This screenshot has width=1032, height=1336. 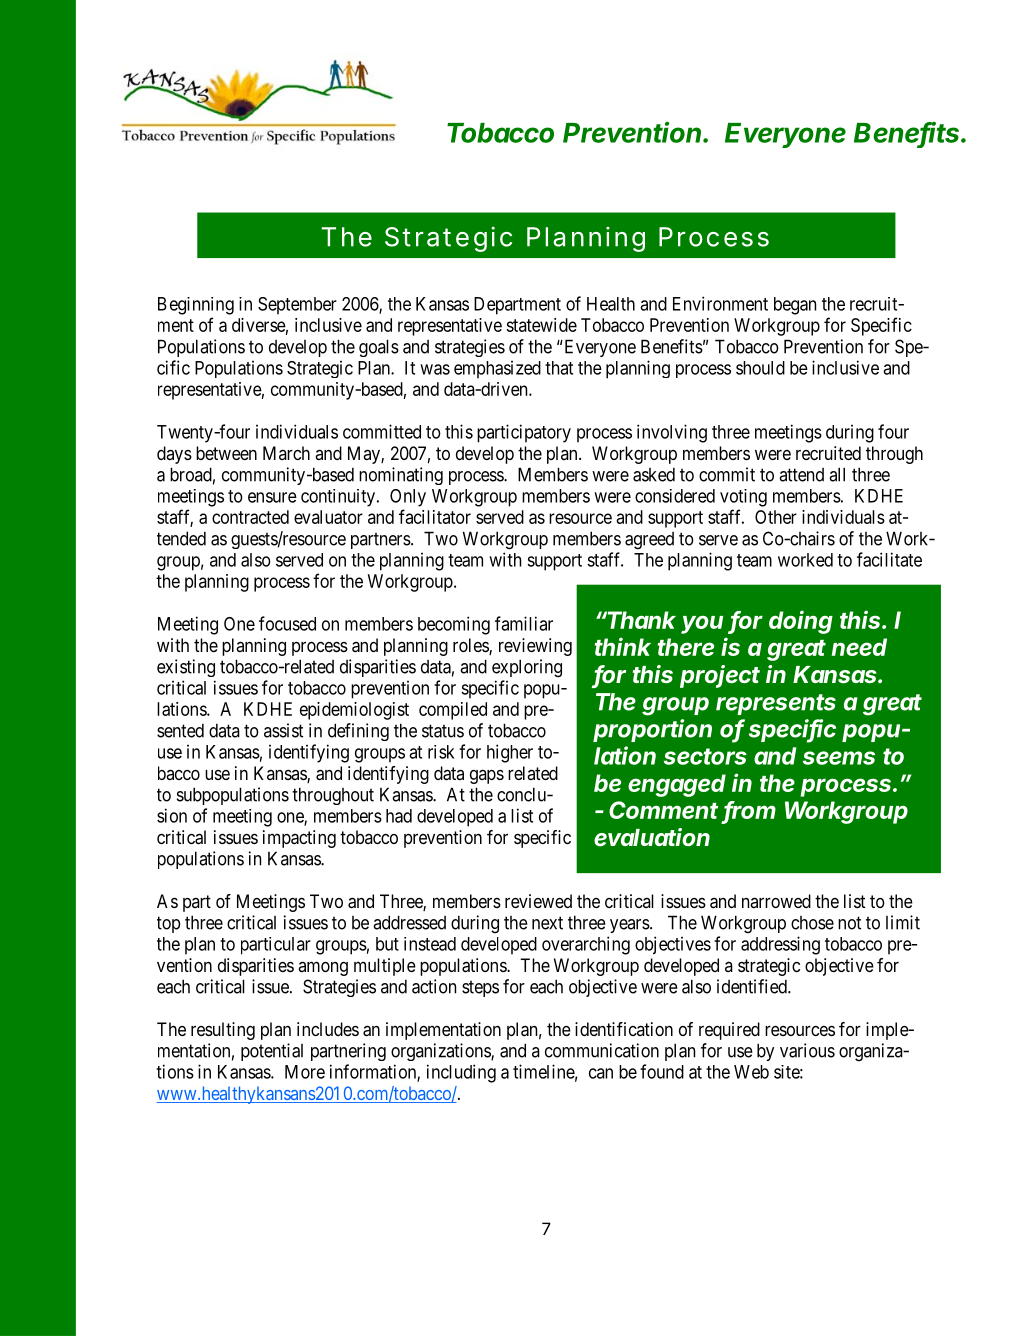 What do you see at coordinates (776, 704) in the screenshot?
I see `represents` at bounding box center [776, 704].
